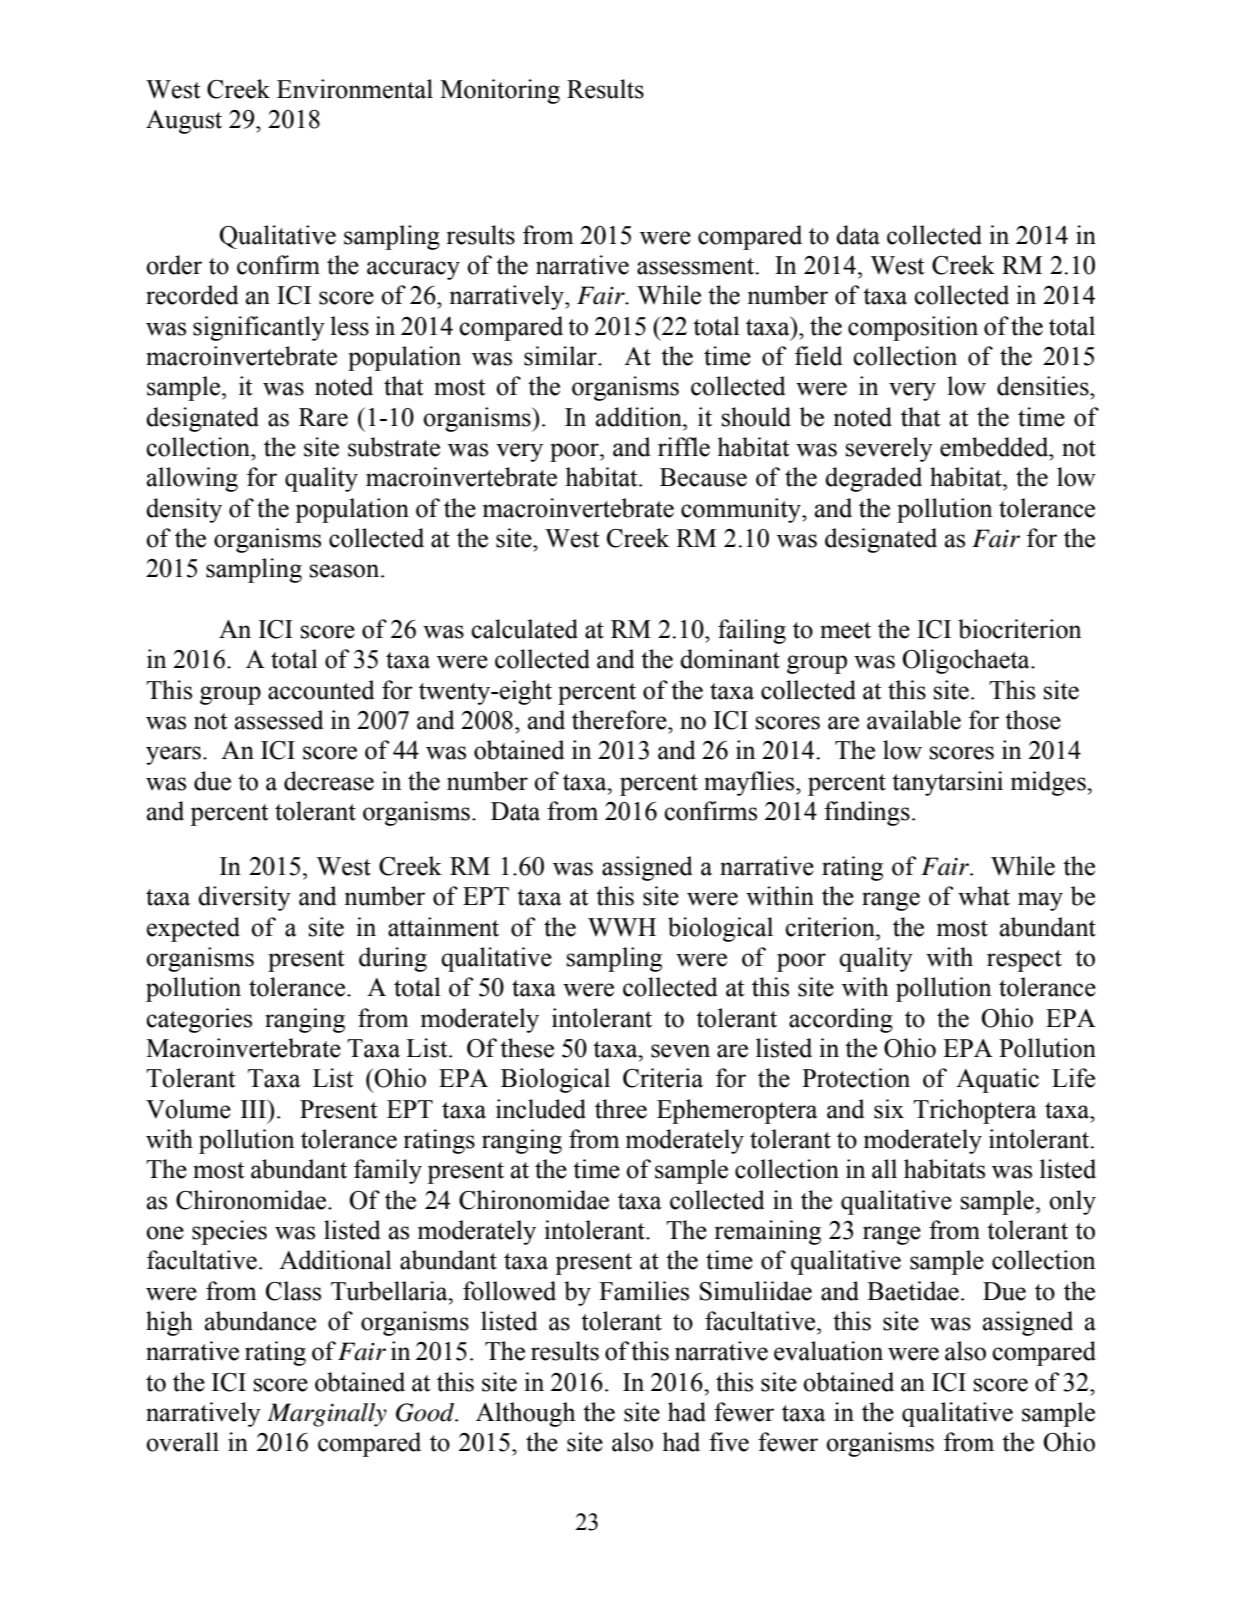 The width and height of the screenshot is (1242, 1608). Describe the element at coordinates (997, 1080) in the screenshot. I see `Aquatic` at that location.
